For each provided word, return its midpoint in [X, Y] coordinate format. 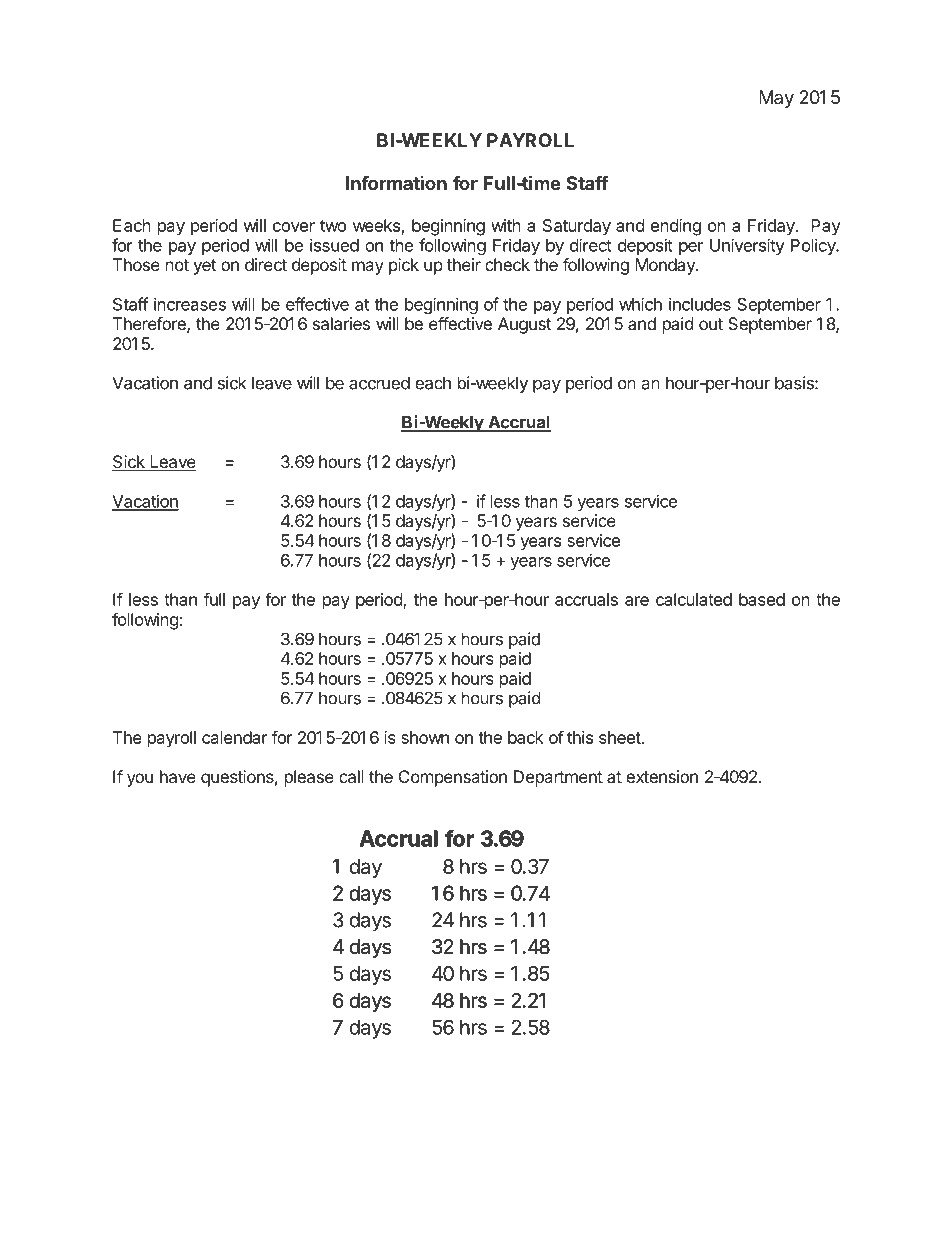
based [762, 599]
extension [662, 776]
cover [294, 227]
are [637, 601]
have [178, 776]
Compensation [453, 778]
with [506, 225]
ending [676, 227]
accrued [379, 383]
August [524, 325]
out [711, 324]
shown [425, 737]
